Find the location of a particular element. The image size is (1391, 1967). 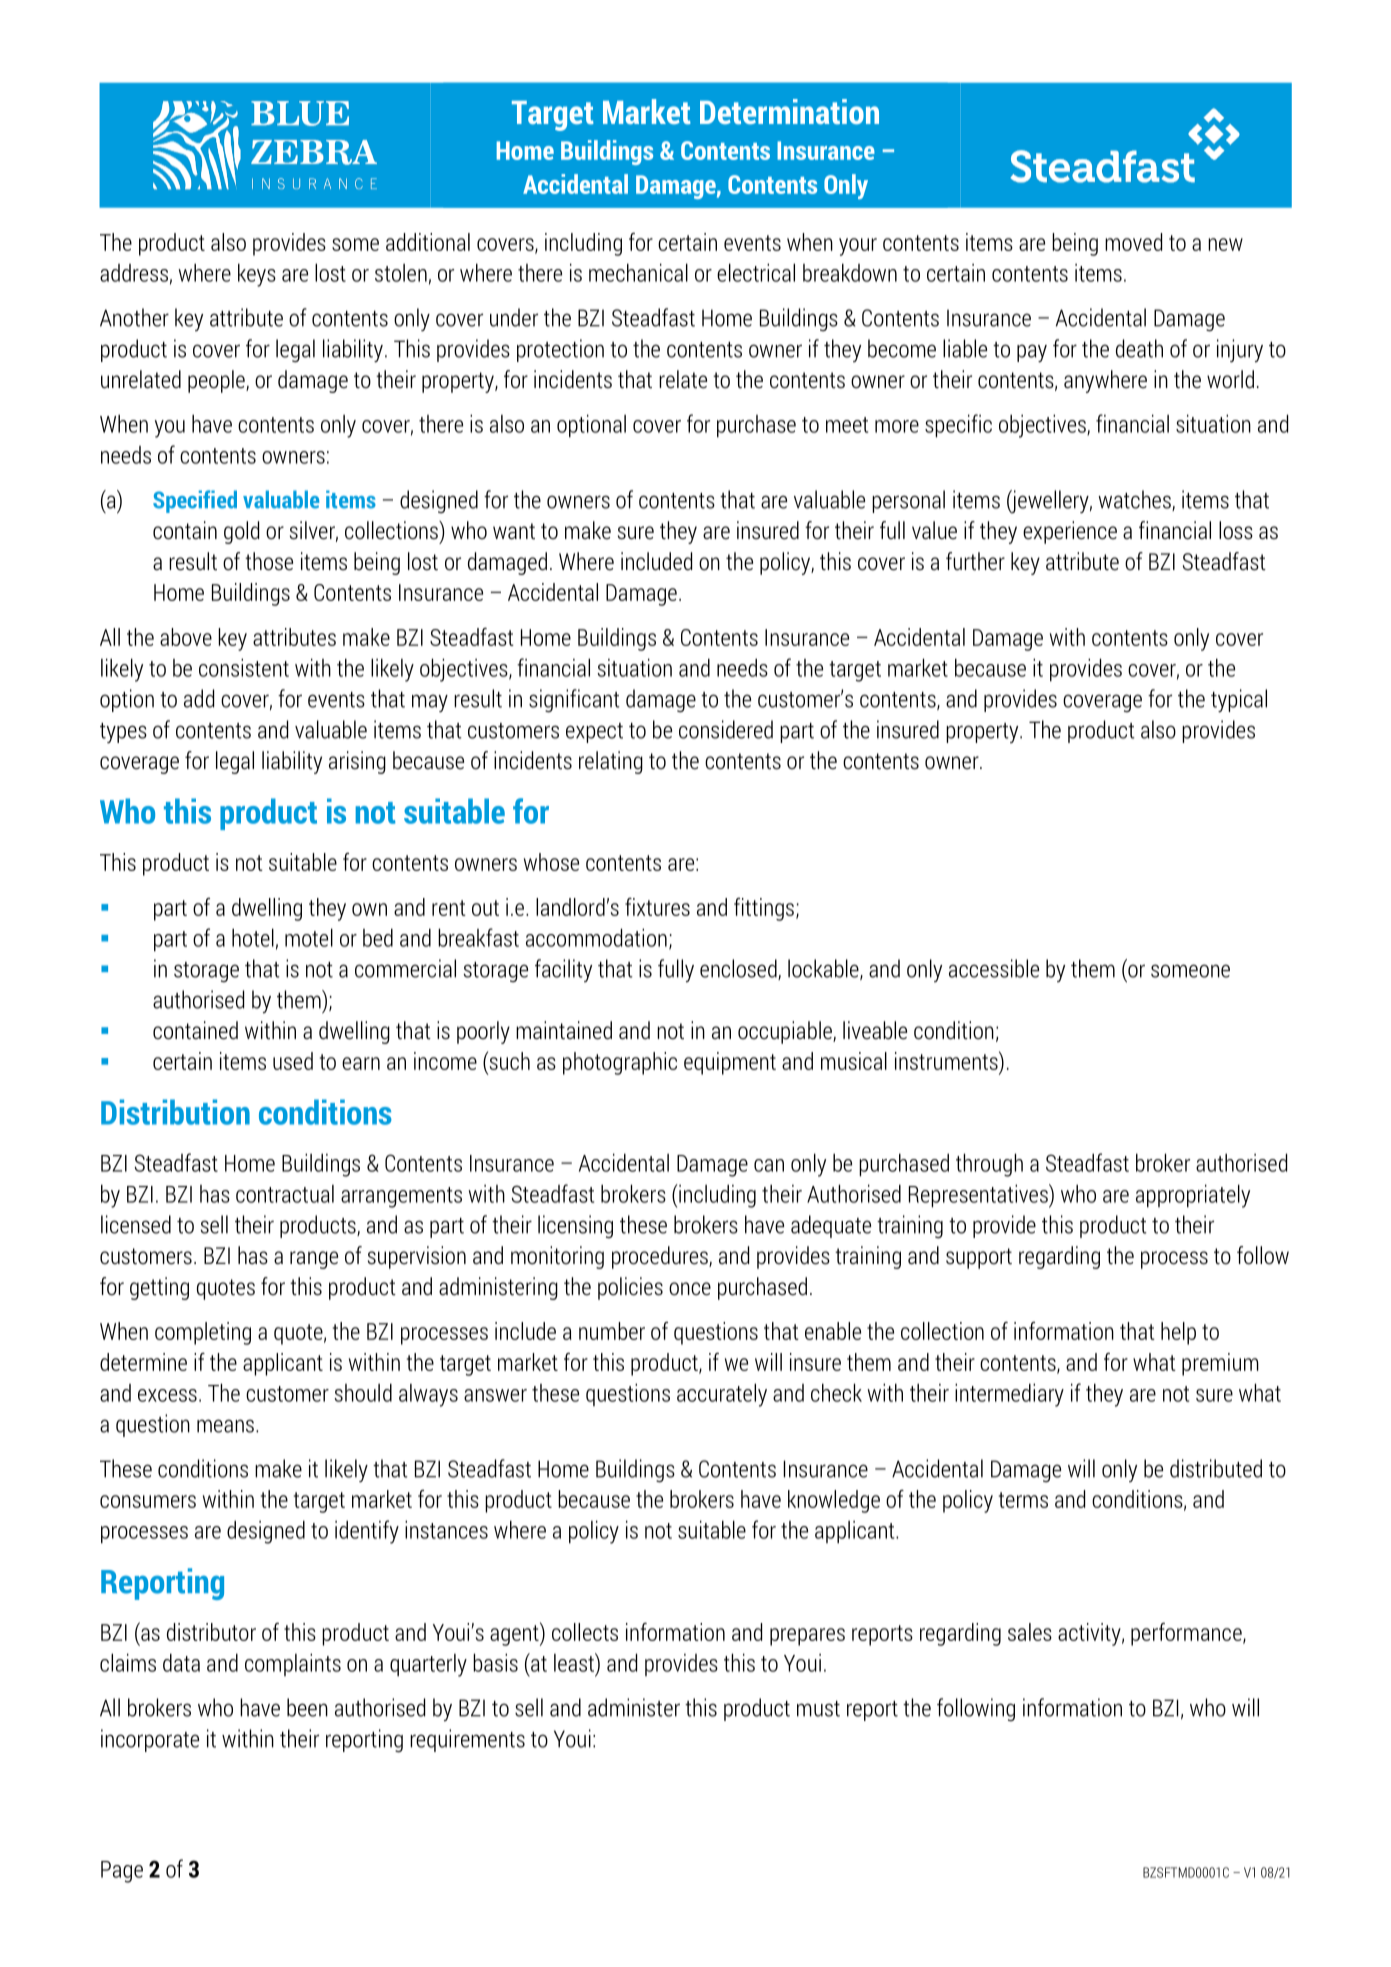

procedures is located at coordinates (661, 1257).
